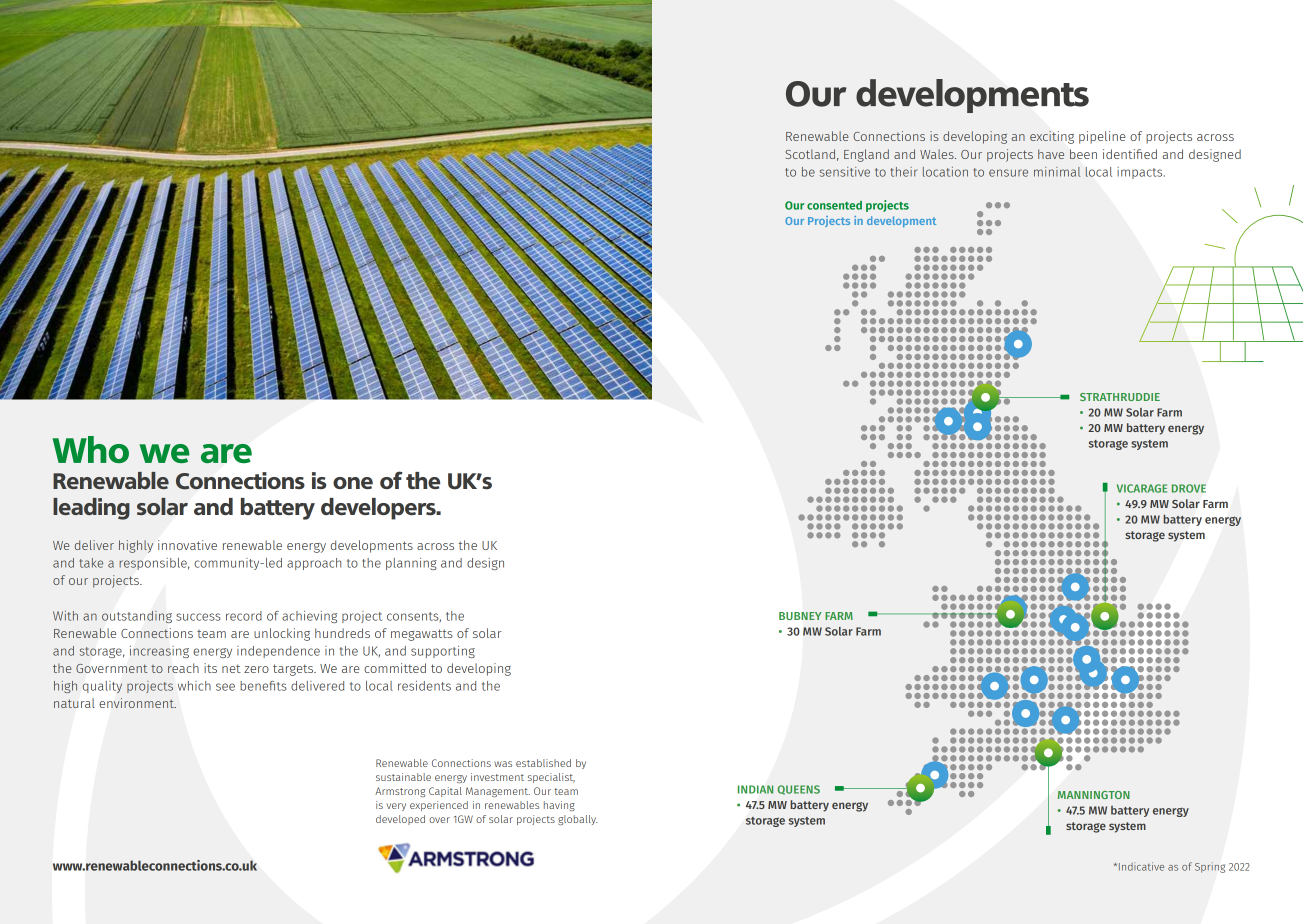 This document has height=924, width=1303. What do you see at coordinates (1083, 154) in the document?
I see `been` at bounding box center [1083, 154].
